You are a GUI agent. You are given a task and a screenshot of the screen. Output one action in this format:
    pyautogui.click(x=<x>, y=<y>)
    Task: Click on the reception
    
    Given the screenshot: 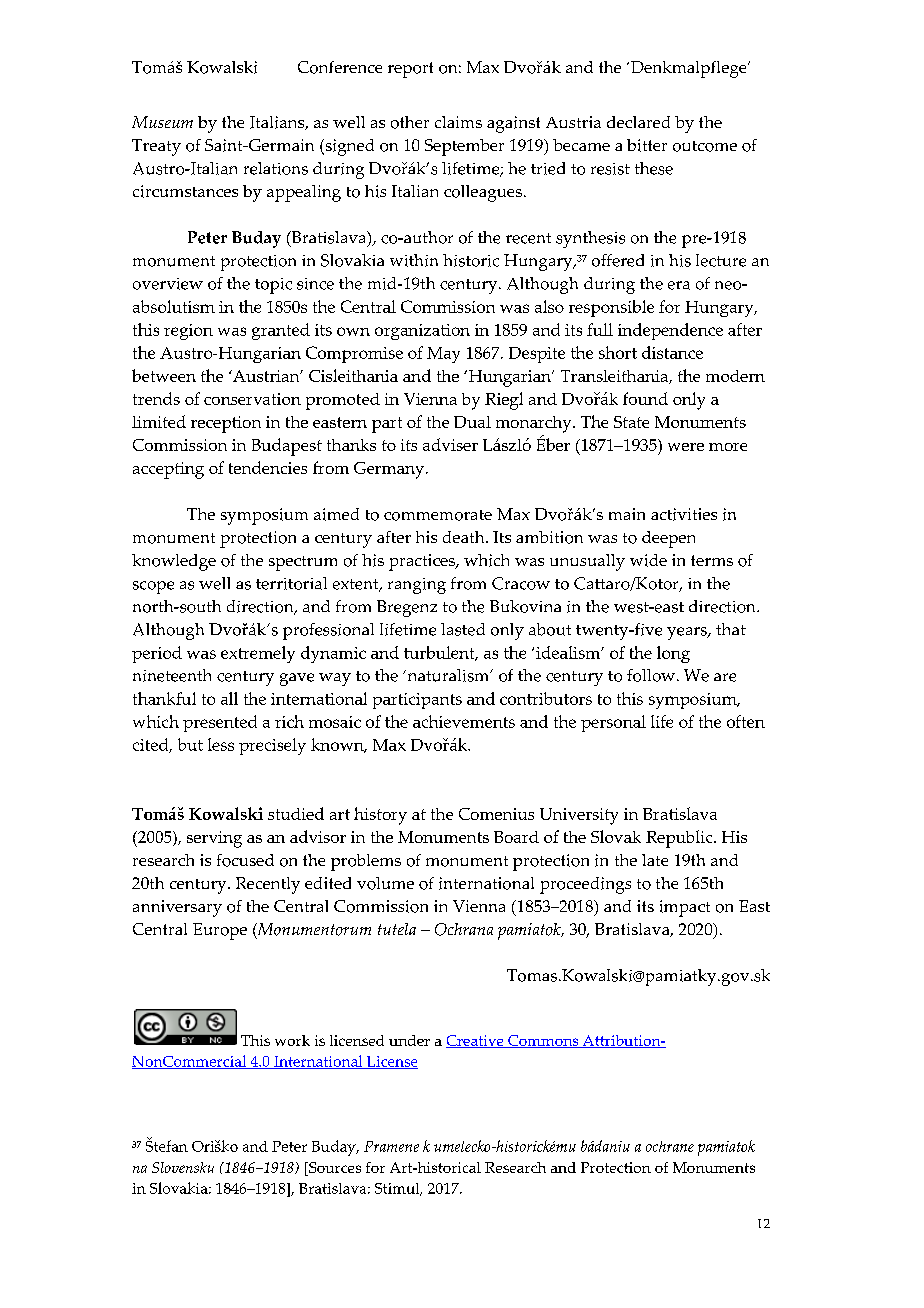 What is the action you would take?
    pyautogui.click(x=226, y=424)
